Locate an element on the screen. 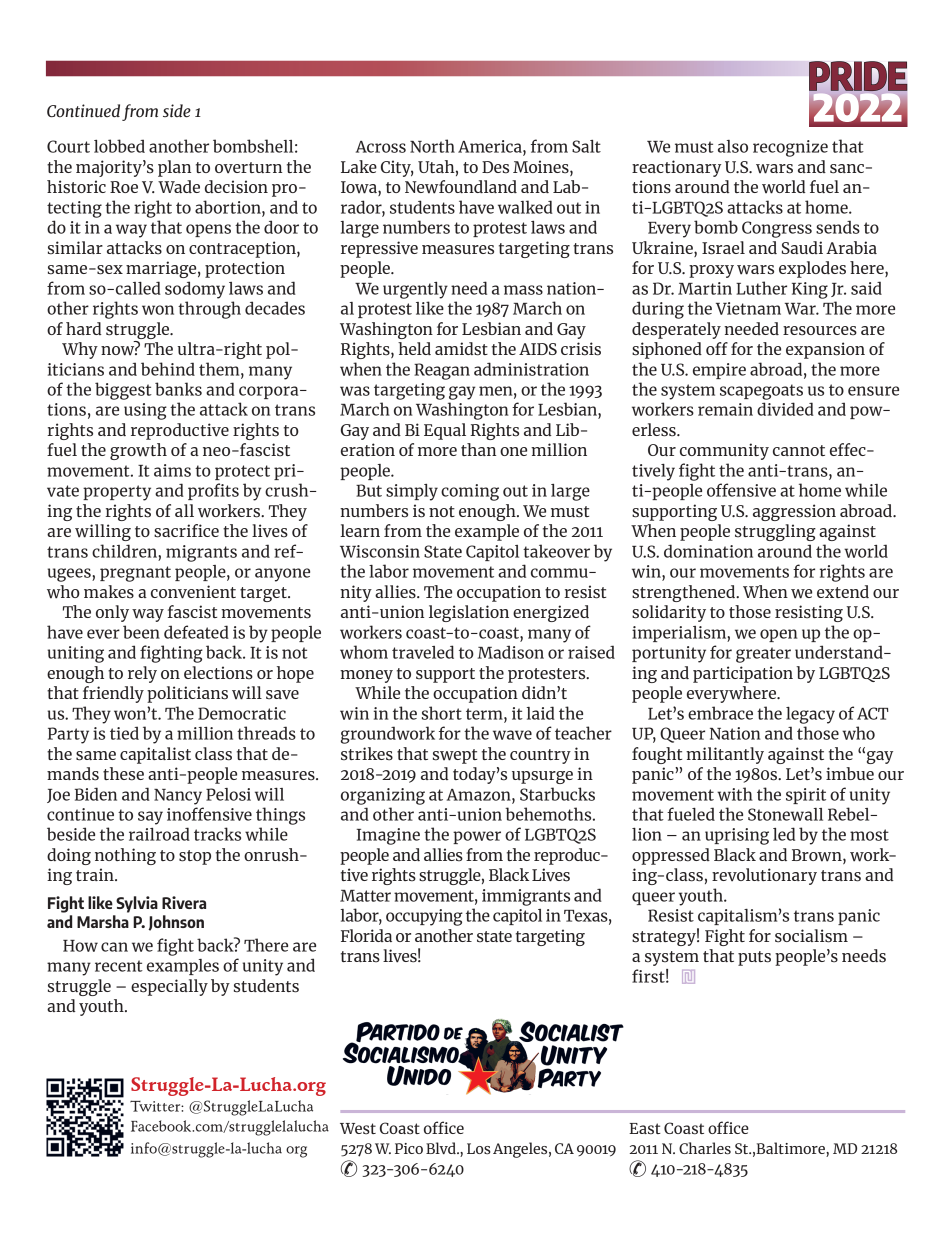  uprising is located at coordinates (737, 836).
